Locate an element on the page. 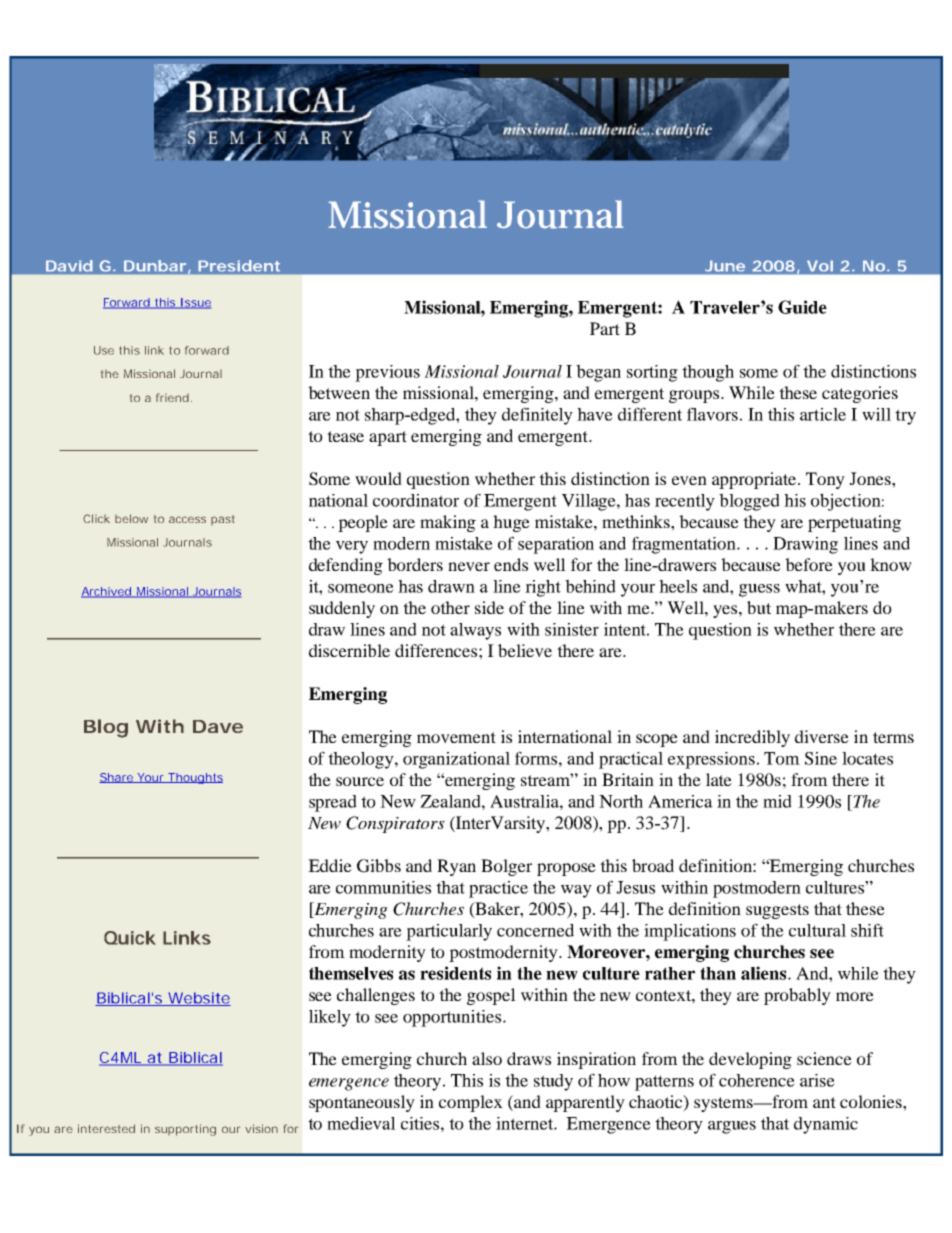 The width and height of the image is (952, 1233). mid is located at coordinates (777, 801).
